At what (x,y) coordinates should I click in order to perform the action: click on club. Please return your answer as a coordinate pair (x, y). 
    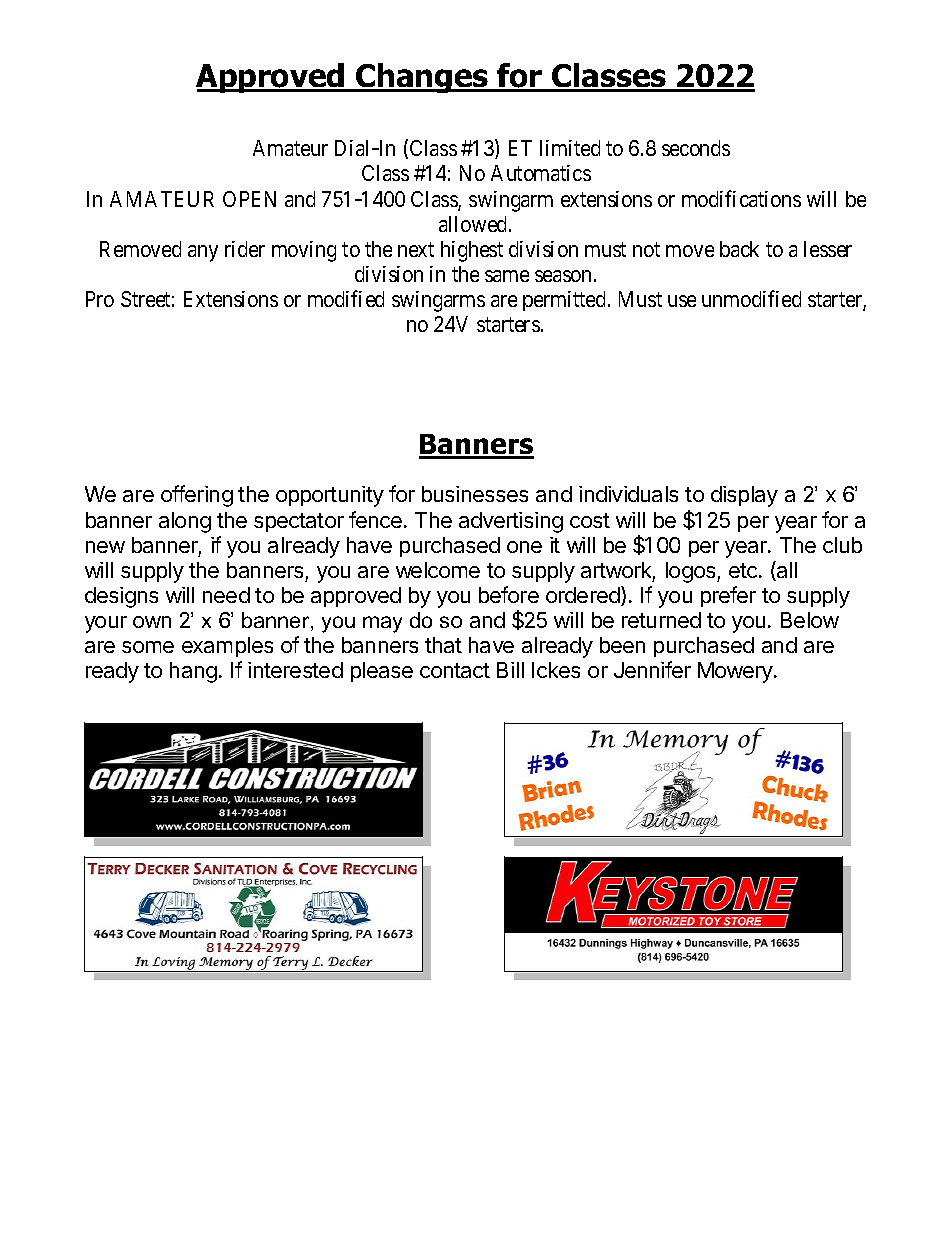
    Looking at the image, I should click on (842, 545).
